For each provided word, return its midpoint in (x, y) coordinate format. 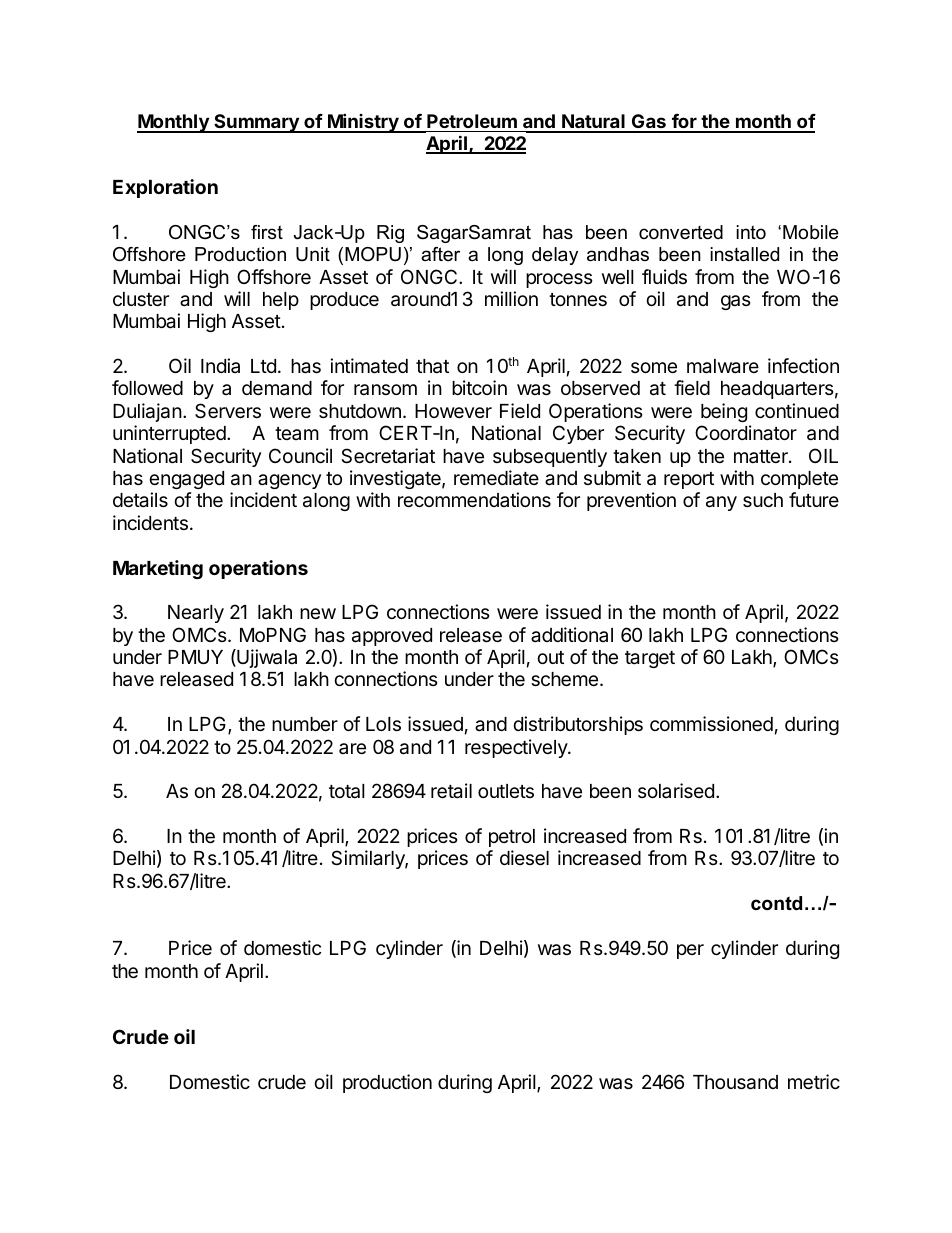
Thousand (735, 1082)
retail (451, 791)
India (220, 365)
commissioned (711, 723)
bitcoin (479, 387)
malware (723, 366)
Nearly (196, 614)
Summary (256, 123)
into (751, 232)
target (650, 659)
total (347, 791)
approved (392, 637)
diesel (524, 857)
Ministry (363, 123)
